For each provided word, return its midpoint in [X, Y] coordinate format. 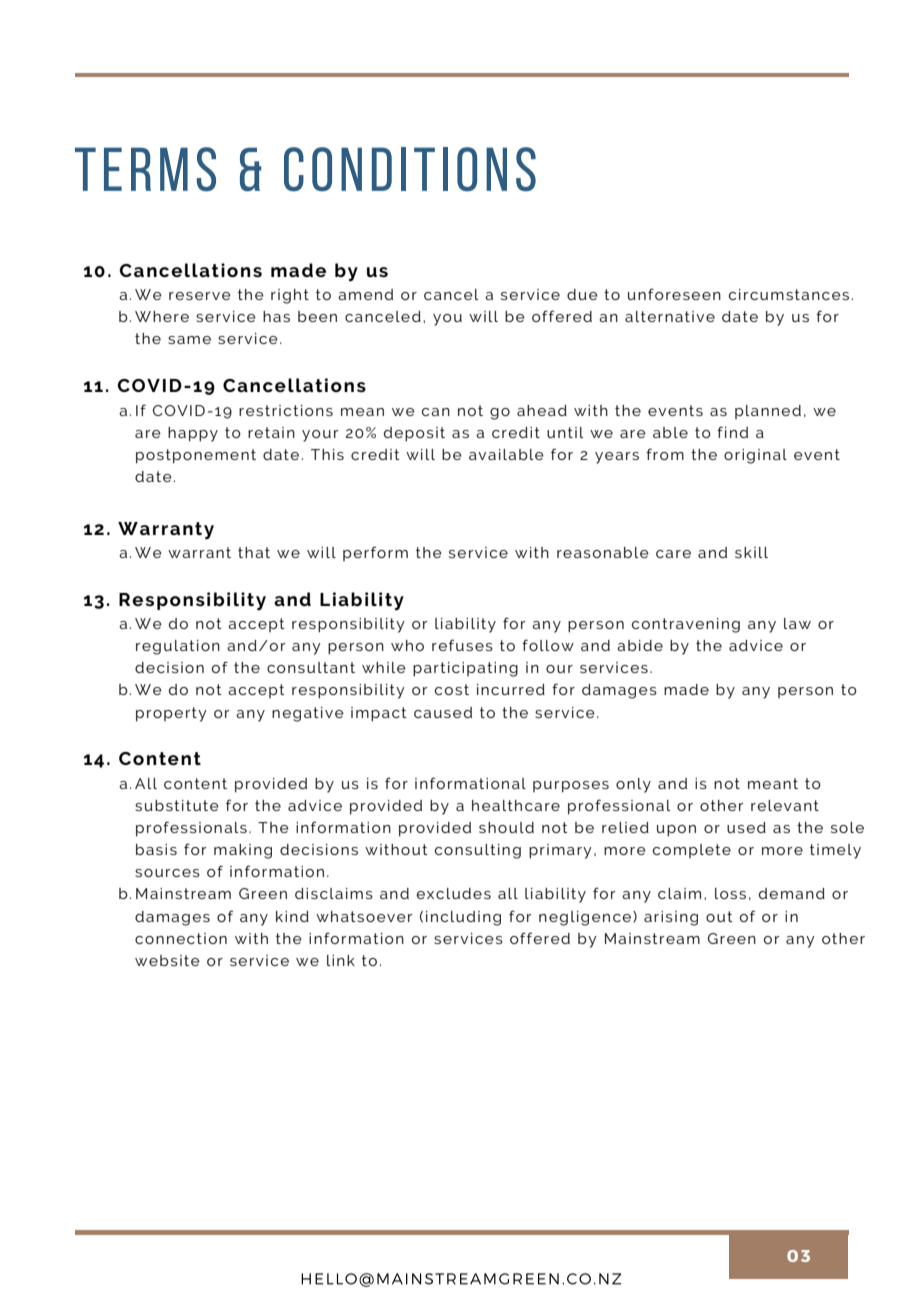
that [254, 552]
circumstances [789, 294]
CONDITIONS [410, 169]
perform [375, 553]
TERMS [145, 169]
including [463, 918]
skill [751, 552]
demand [792, 893]
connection [181, 938]
